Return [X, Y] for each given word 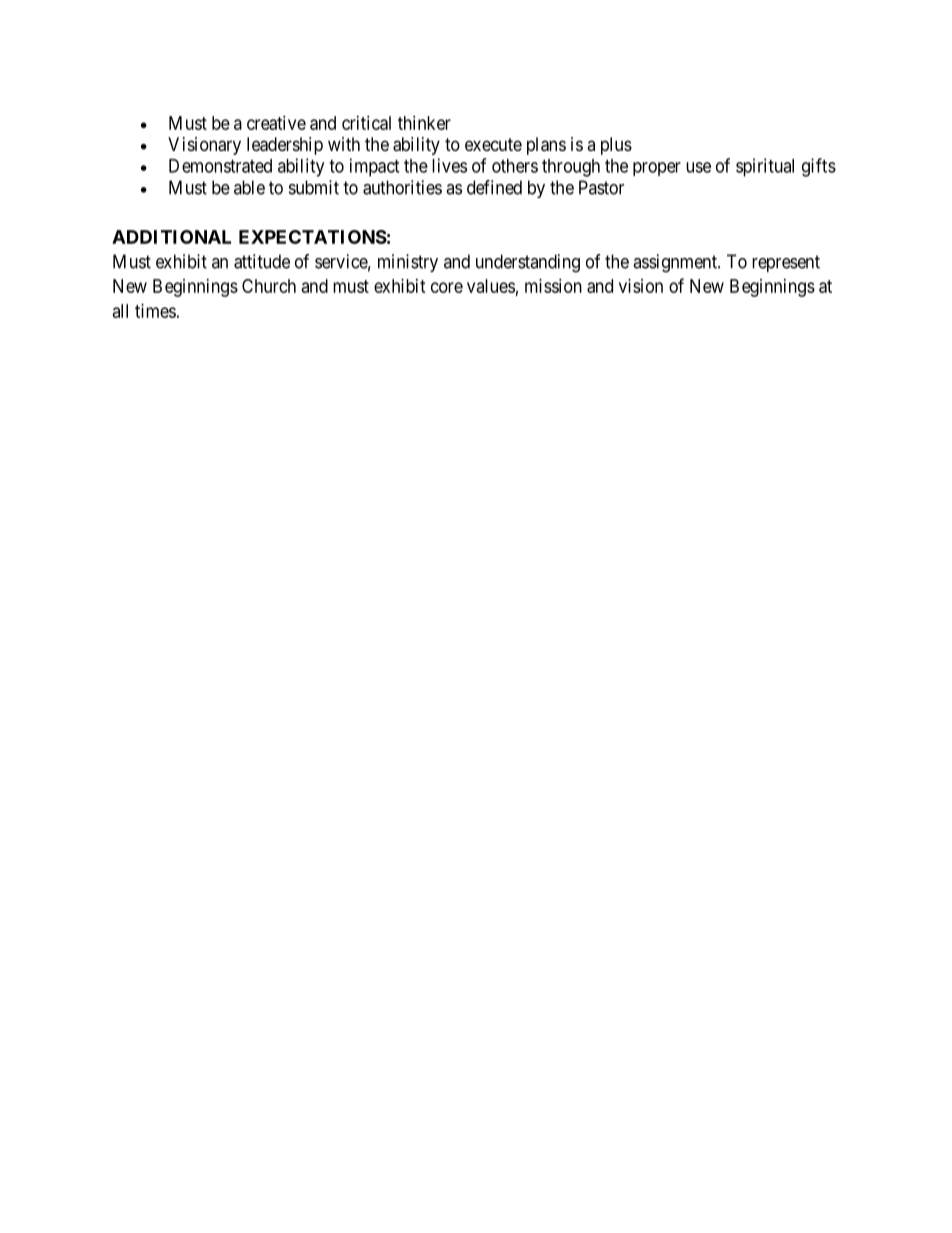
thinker [424, 123]
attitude [262, 261]
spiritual [765, 167]
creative [276, 123]
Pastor [601, 187]
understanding [528, 263]
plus [616, 146]
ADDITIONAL [171, 237]
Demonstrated [220, 166]
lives [449, 165]
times [155, 311]
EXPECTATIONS [313, 237]
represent [786, 263]
